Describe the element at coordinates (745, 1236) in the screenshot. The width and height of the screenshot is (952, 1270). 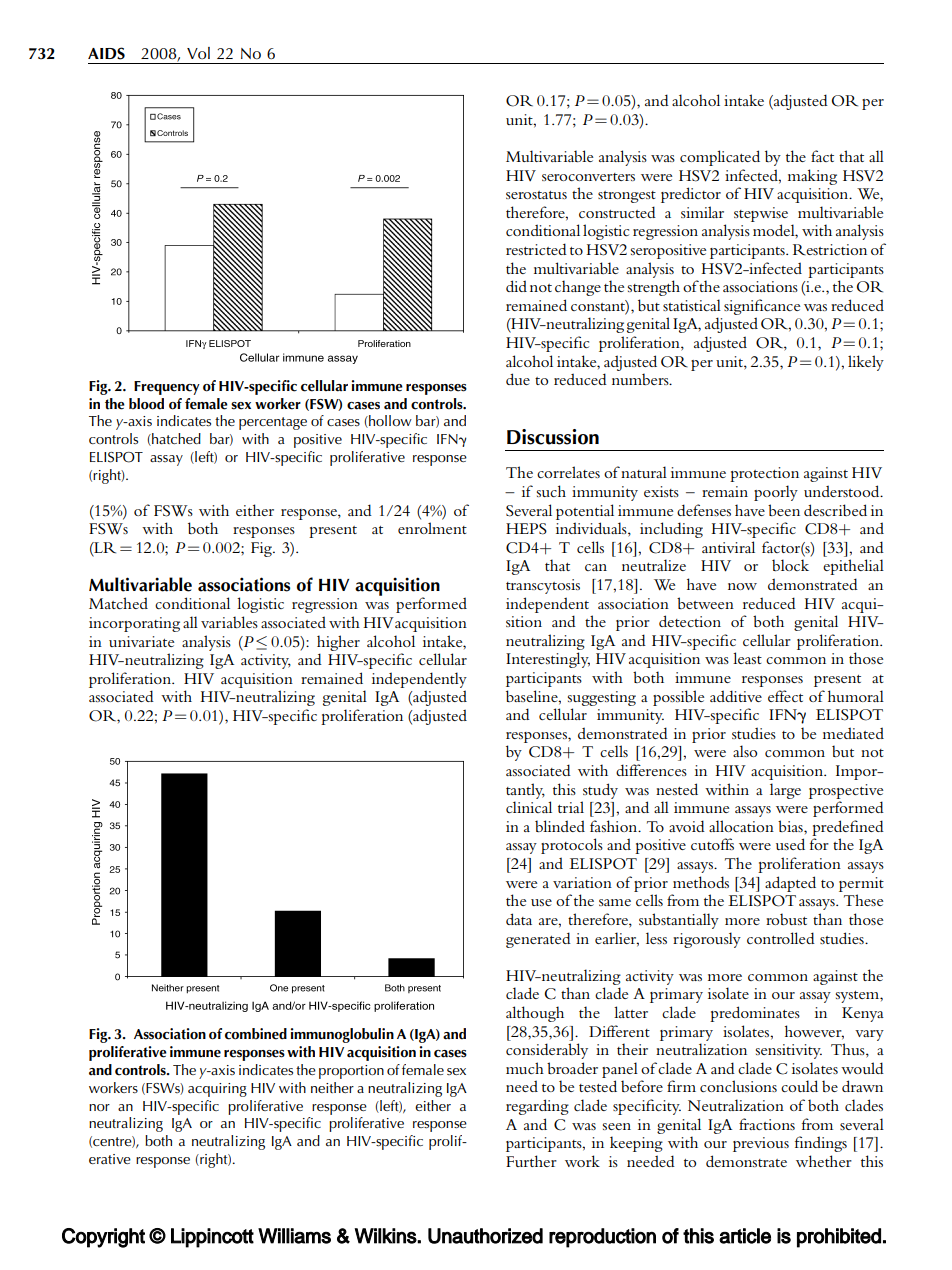
I see `article` at that location.
